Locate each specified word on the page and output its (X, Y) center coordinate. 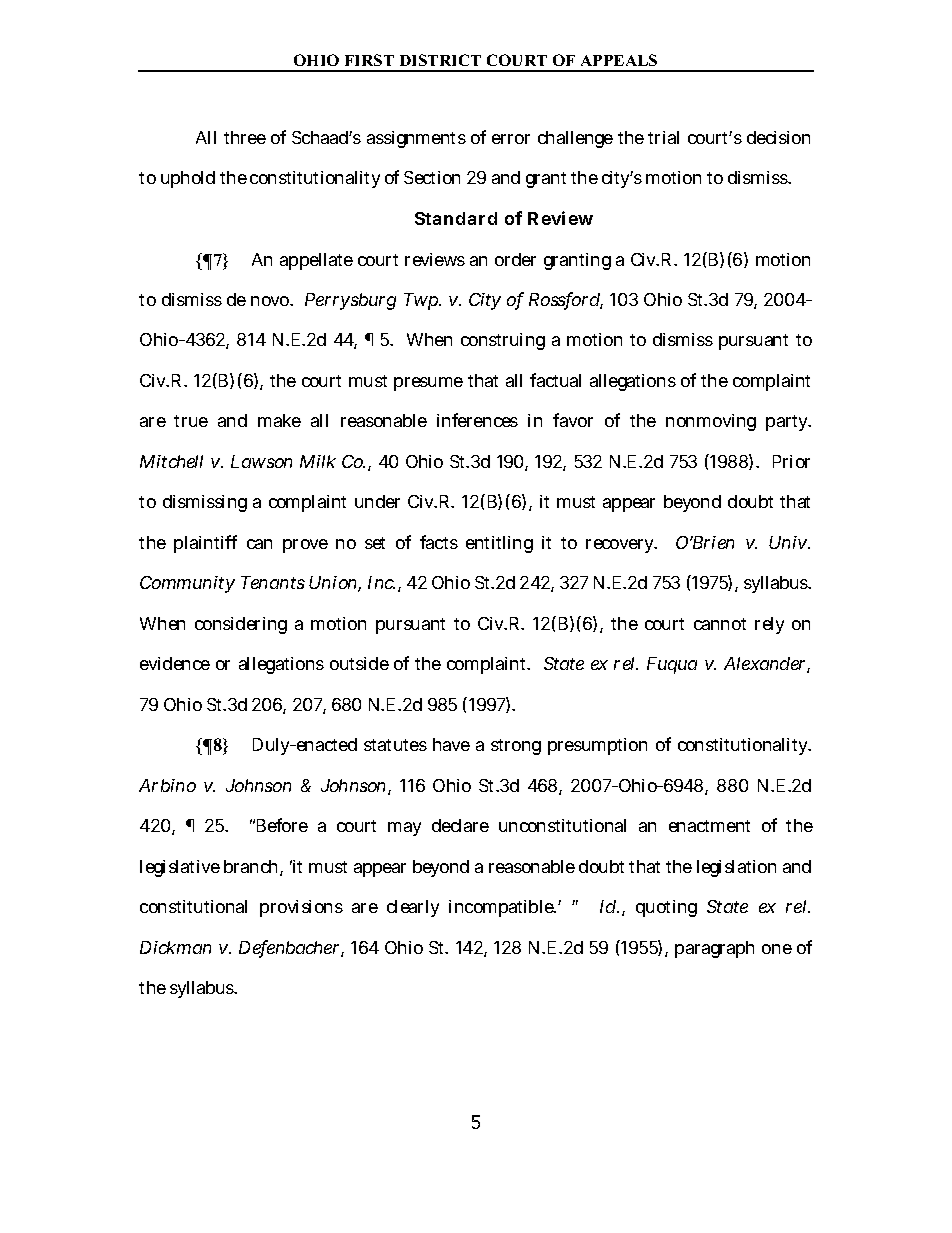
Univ (789, 542)
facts (439, 542)
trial (663, 137)
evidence (175, 663)
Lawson (261, 461)
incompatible (502, 908)
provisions (301, 908)
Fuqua (672, 665)
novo (271, 301)
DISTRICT (440, 60)
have (451, 744)
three (245, 137)
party (788, 423)
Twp (422, 301)
